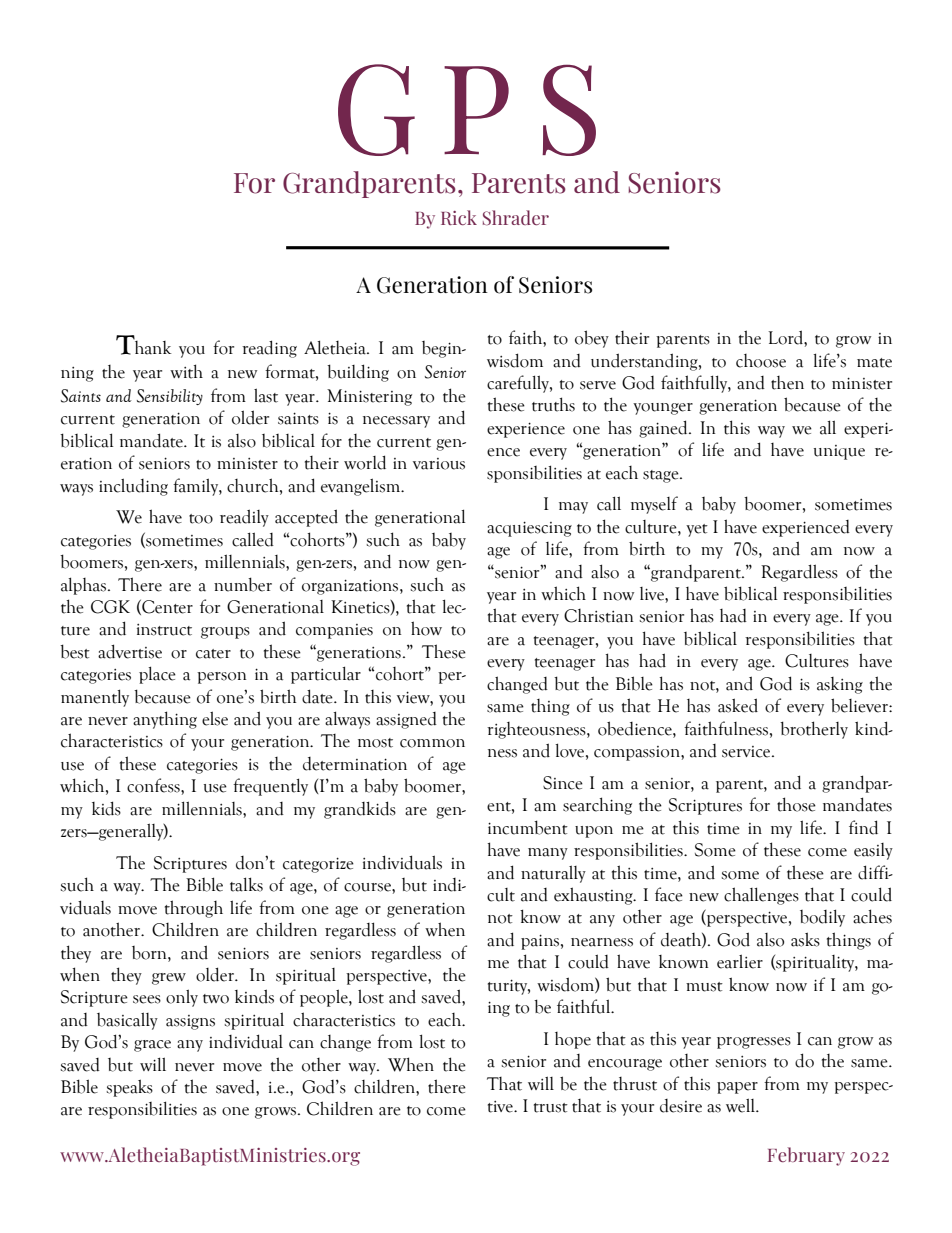  Describe the element at coordinates (761, 361) in the document. I see `choose` at that location.
